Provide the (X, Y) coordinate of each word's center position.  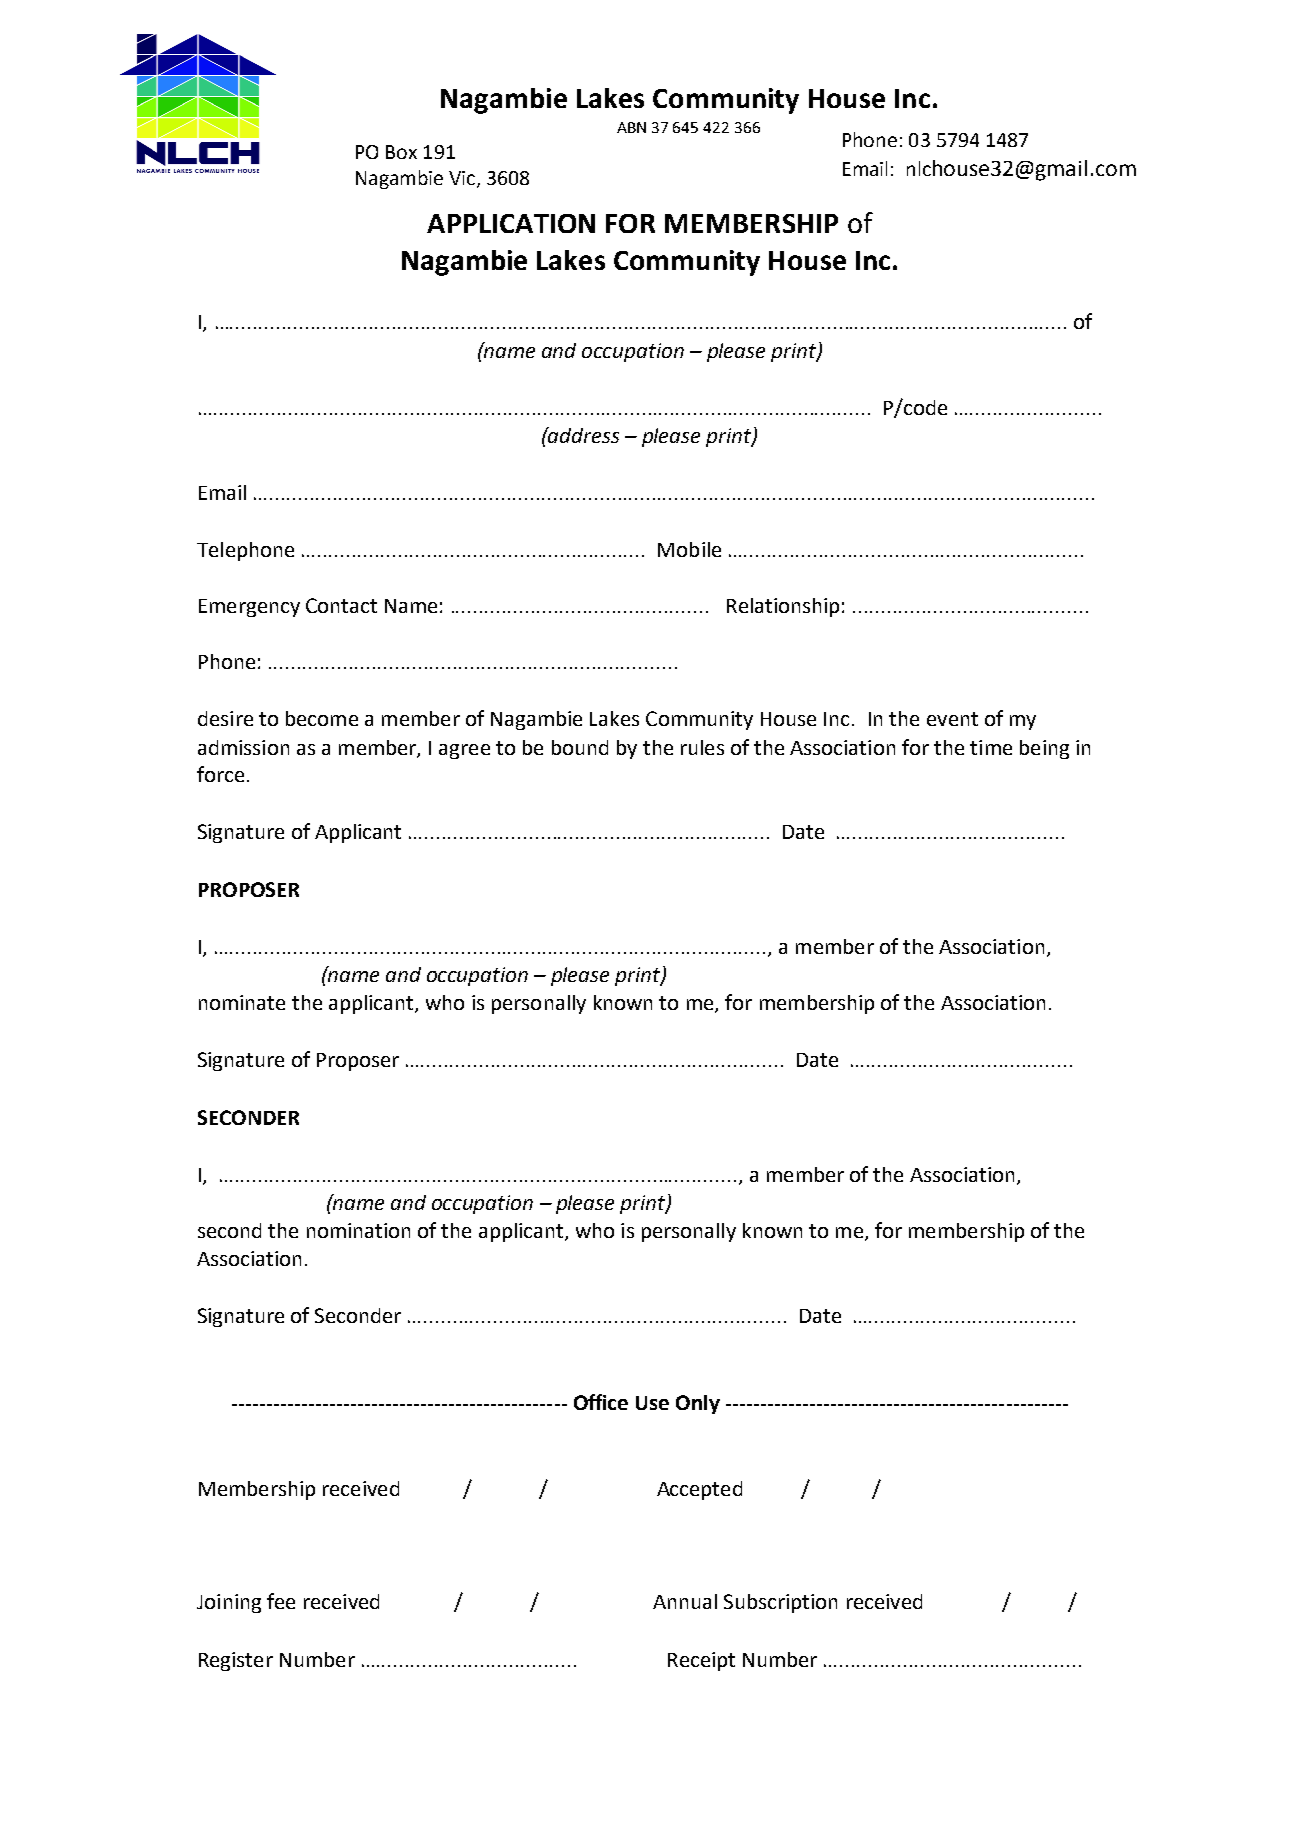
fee (281, 1601)
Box (401, 152)
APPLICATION (511, 223)
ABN (631, 127)
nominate (242, 1002)
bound (580, 747)
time (991, 747)
